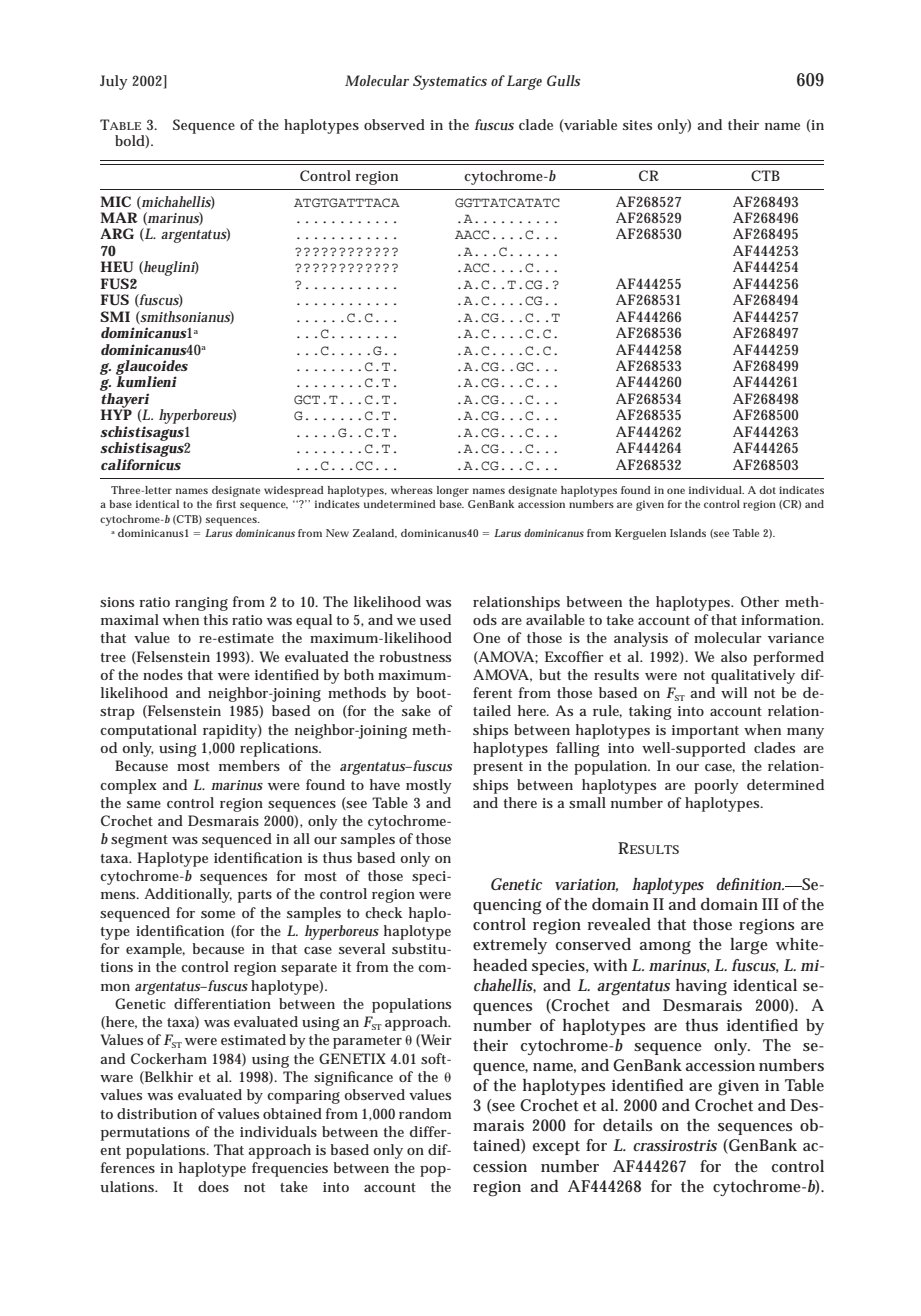 The width and height of the screenshot is (921, 1316). What do you see at coordinates (734, 656) in the screenshot?
I see `also` at bounding box center [734, 656].
